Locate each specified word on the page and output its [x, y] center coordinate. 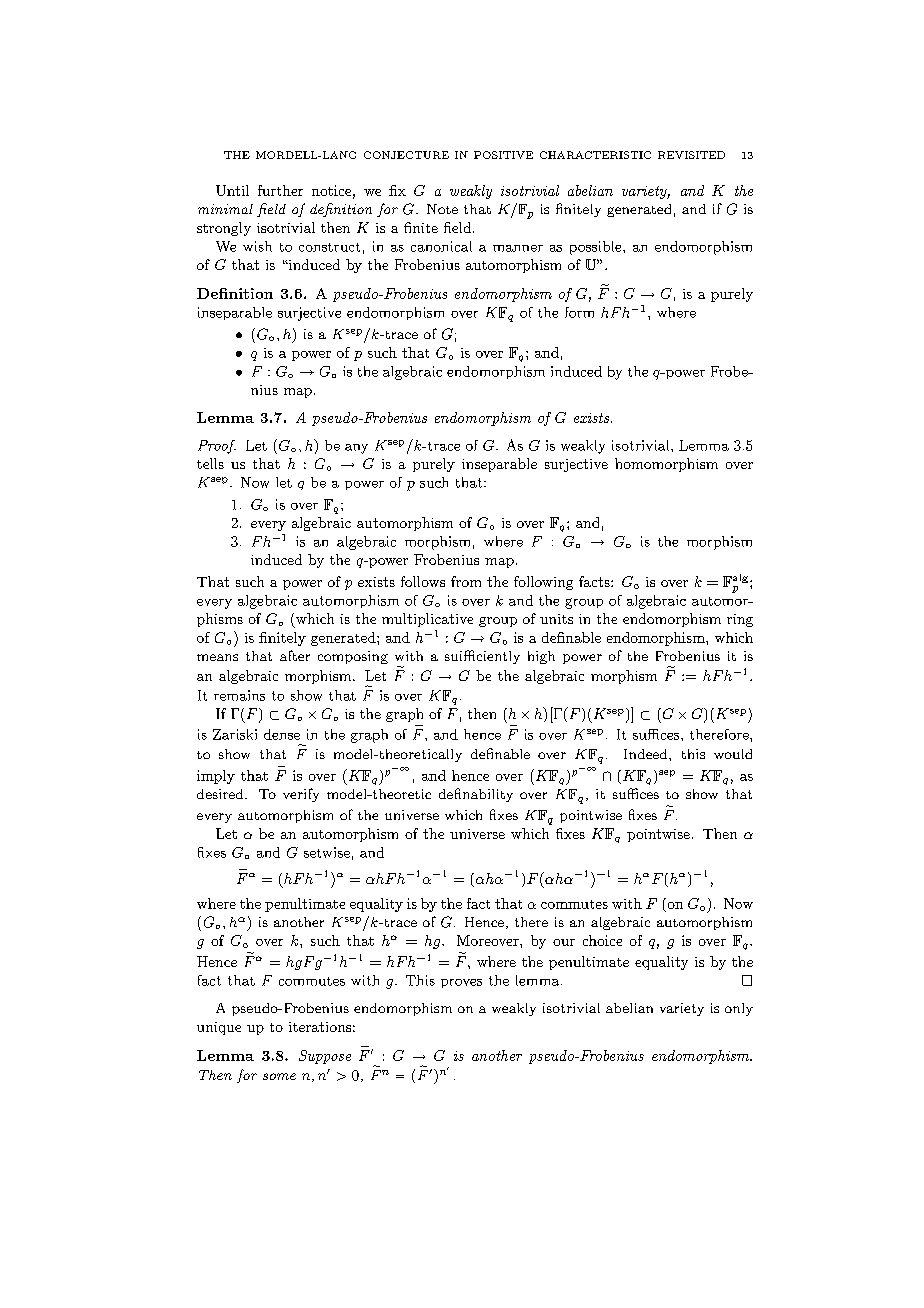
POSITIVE [503, 155]
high [541, 657]
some [279, 1076]
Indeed [647, 754]
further [280, 190]
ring [740, 620]
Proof [217, 447]
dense [282, 734]
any [356, 449]
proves [461, 983]
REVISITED [691, 155]
